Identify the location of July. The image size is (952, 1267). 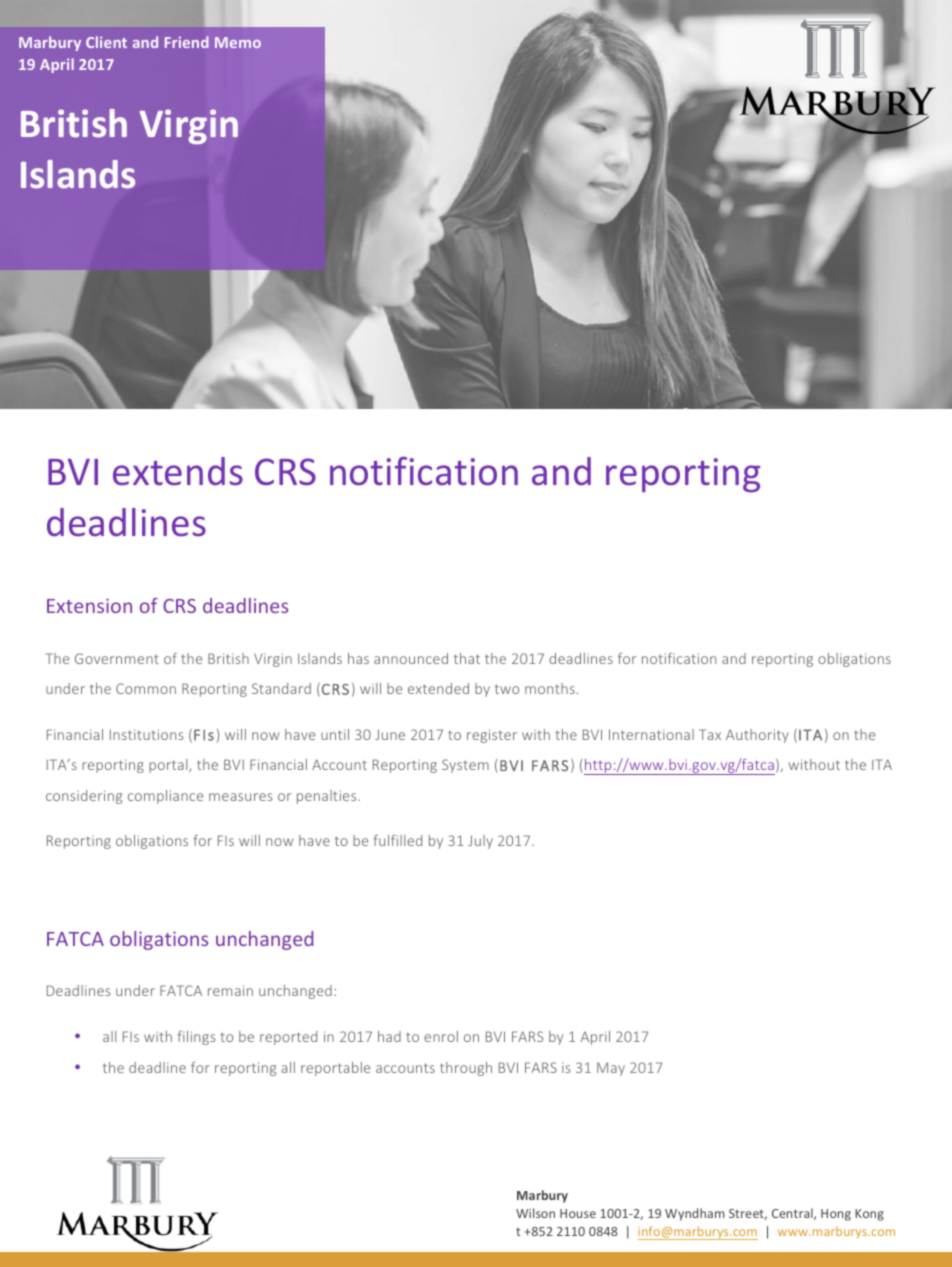
(480, 842).
